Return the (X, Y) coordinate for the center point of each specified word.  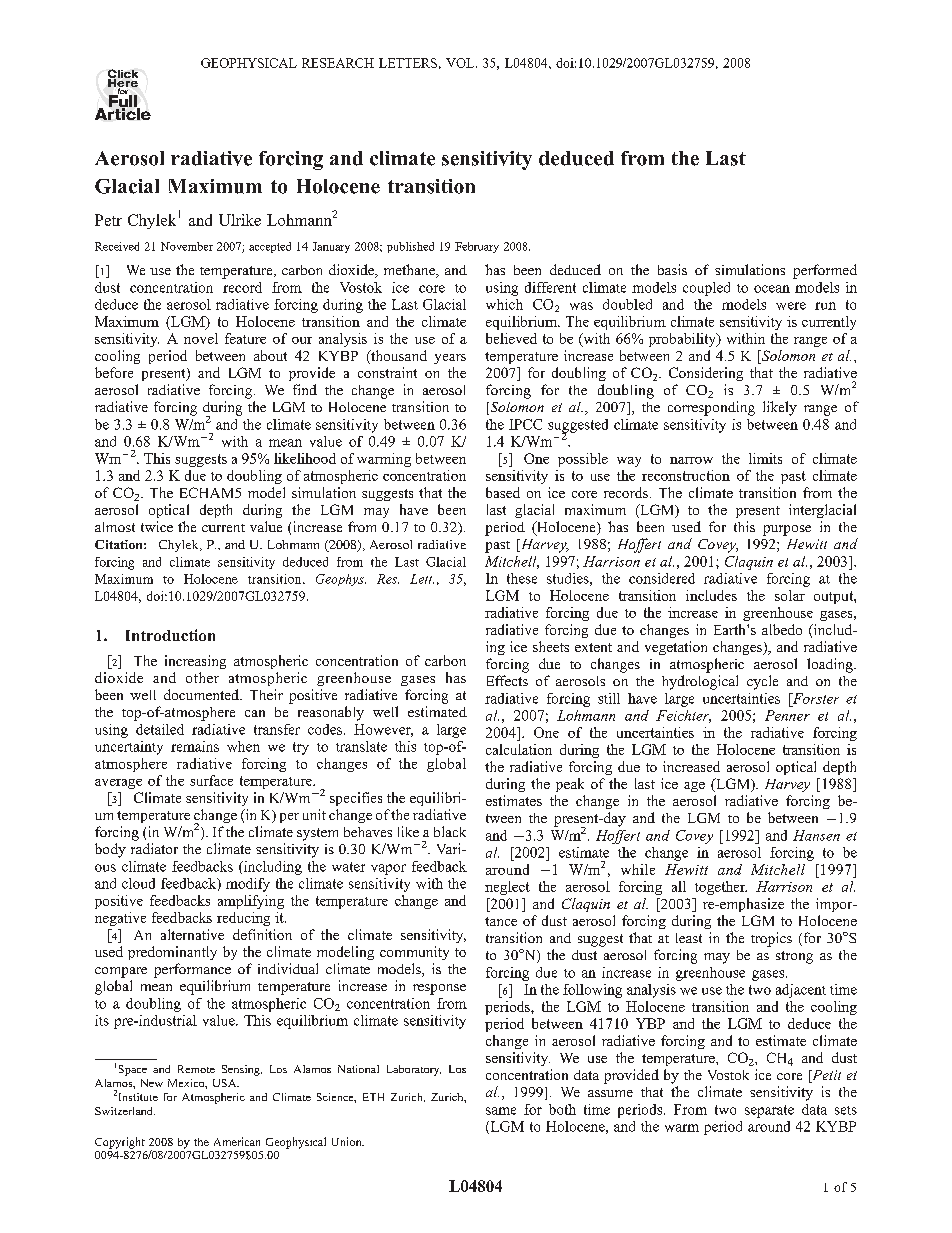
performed (825, 271)
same (501, 1111)
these (522, 578)
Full (124, 101)
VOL (461, 63)
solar (790, 595)
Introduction (170, 635)
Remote (196, 1069)
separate (769, 1111)
